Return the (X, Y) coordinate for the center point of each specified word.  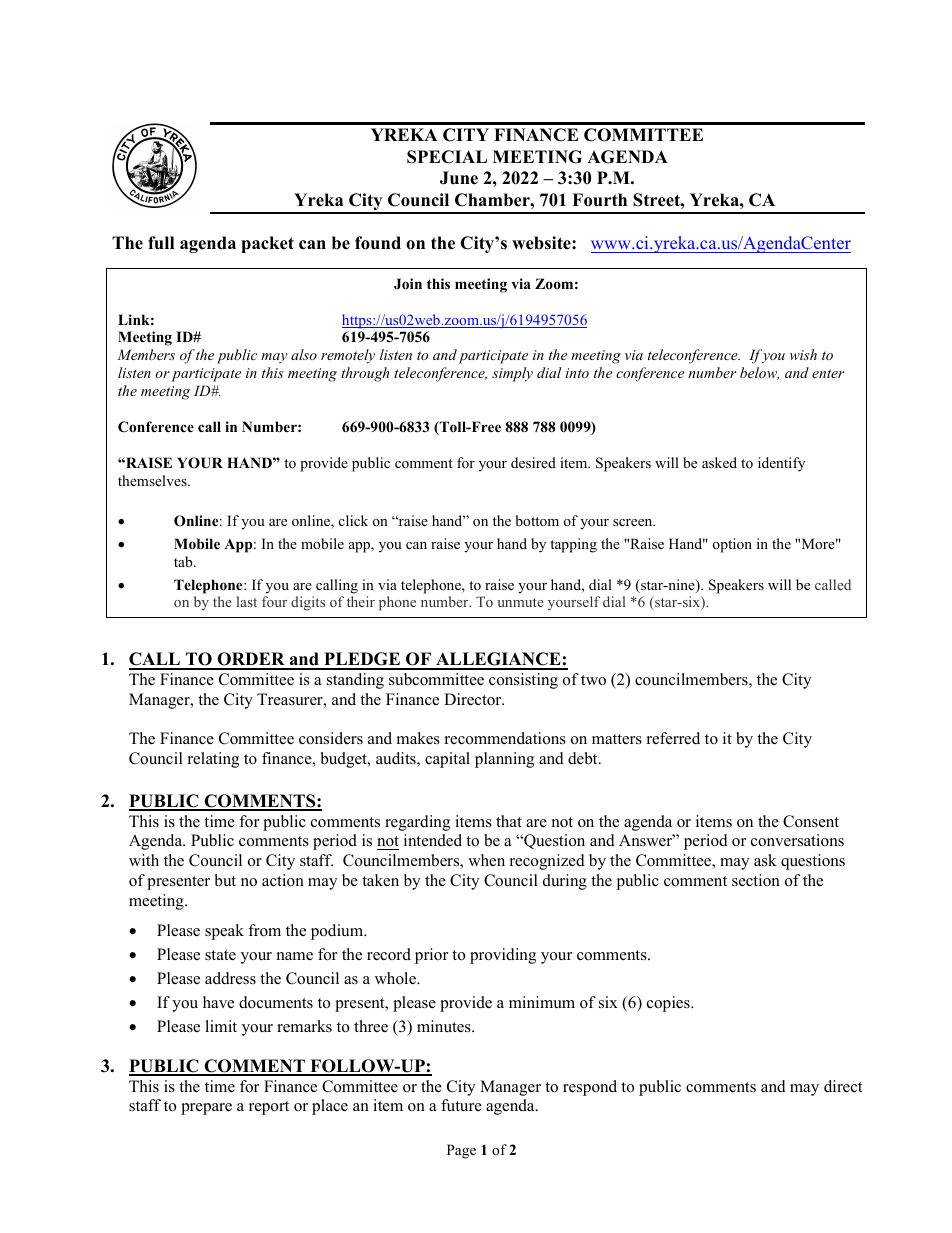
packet (267, 244)
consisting (523, 681)
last (247, 601)
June (459, 178)
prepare (206, 1109)
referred (673, 738)
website (542, 243)
